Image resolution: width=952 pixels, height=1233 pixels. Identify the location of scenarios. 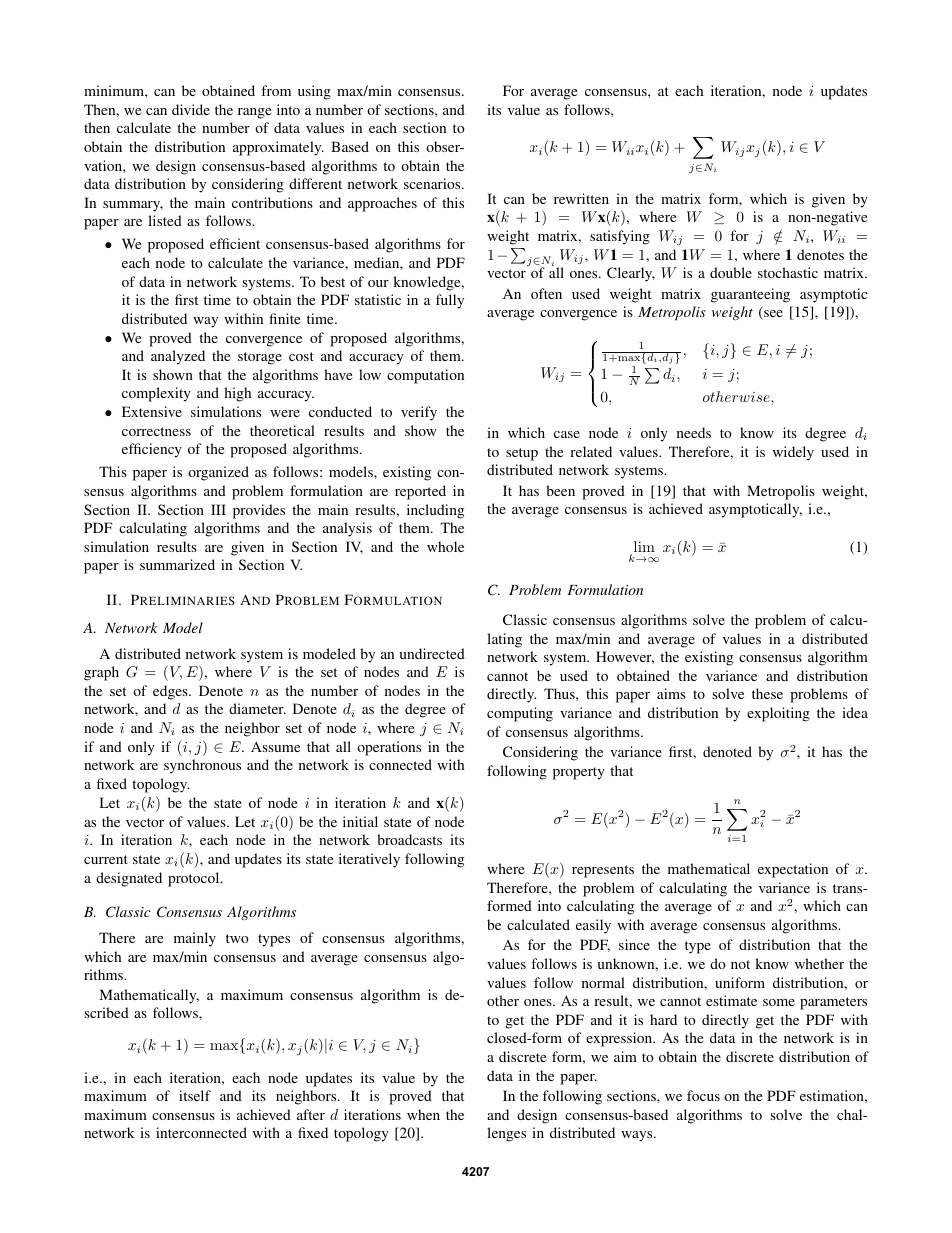
(433, 183).
